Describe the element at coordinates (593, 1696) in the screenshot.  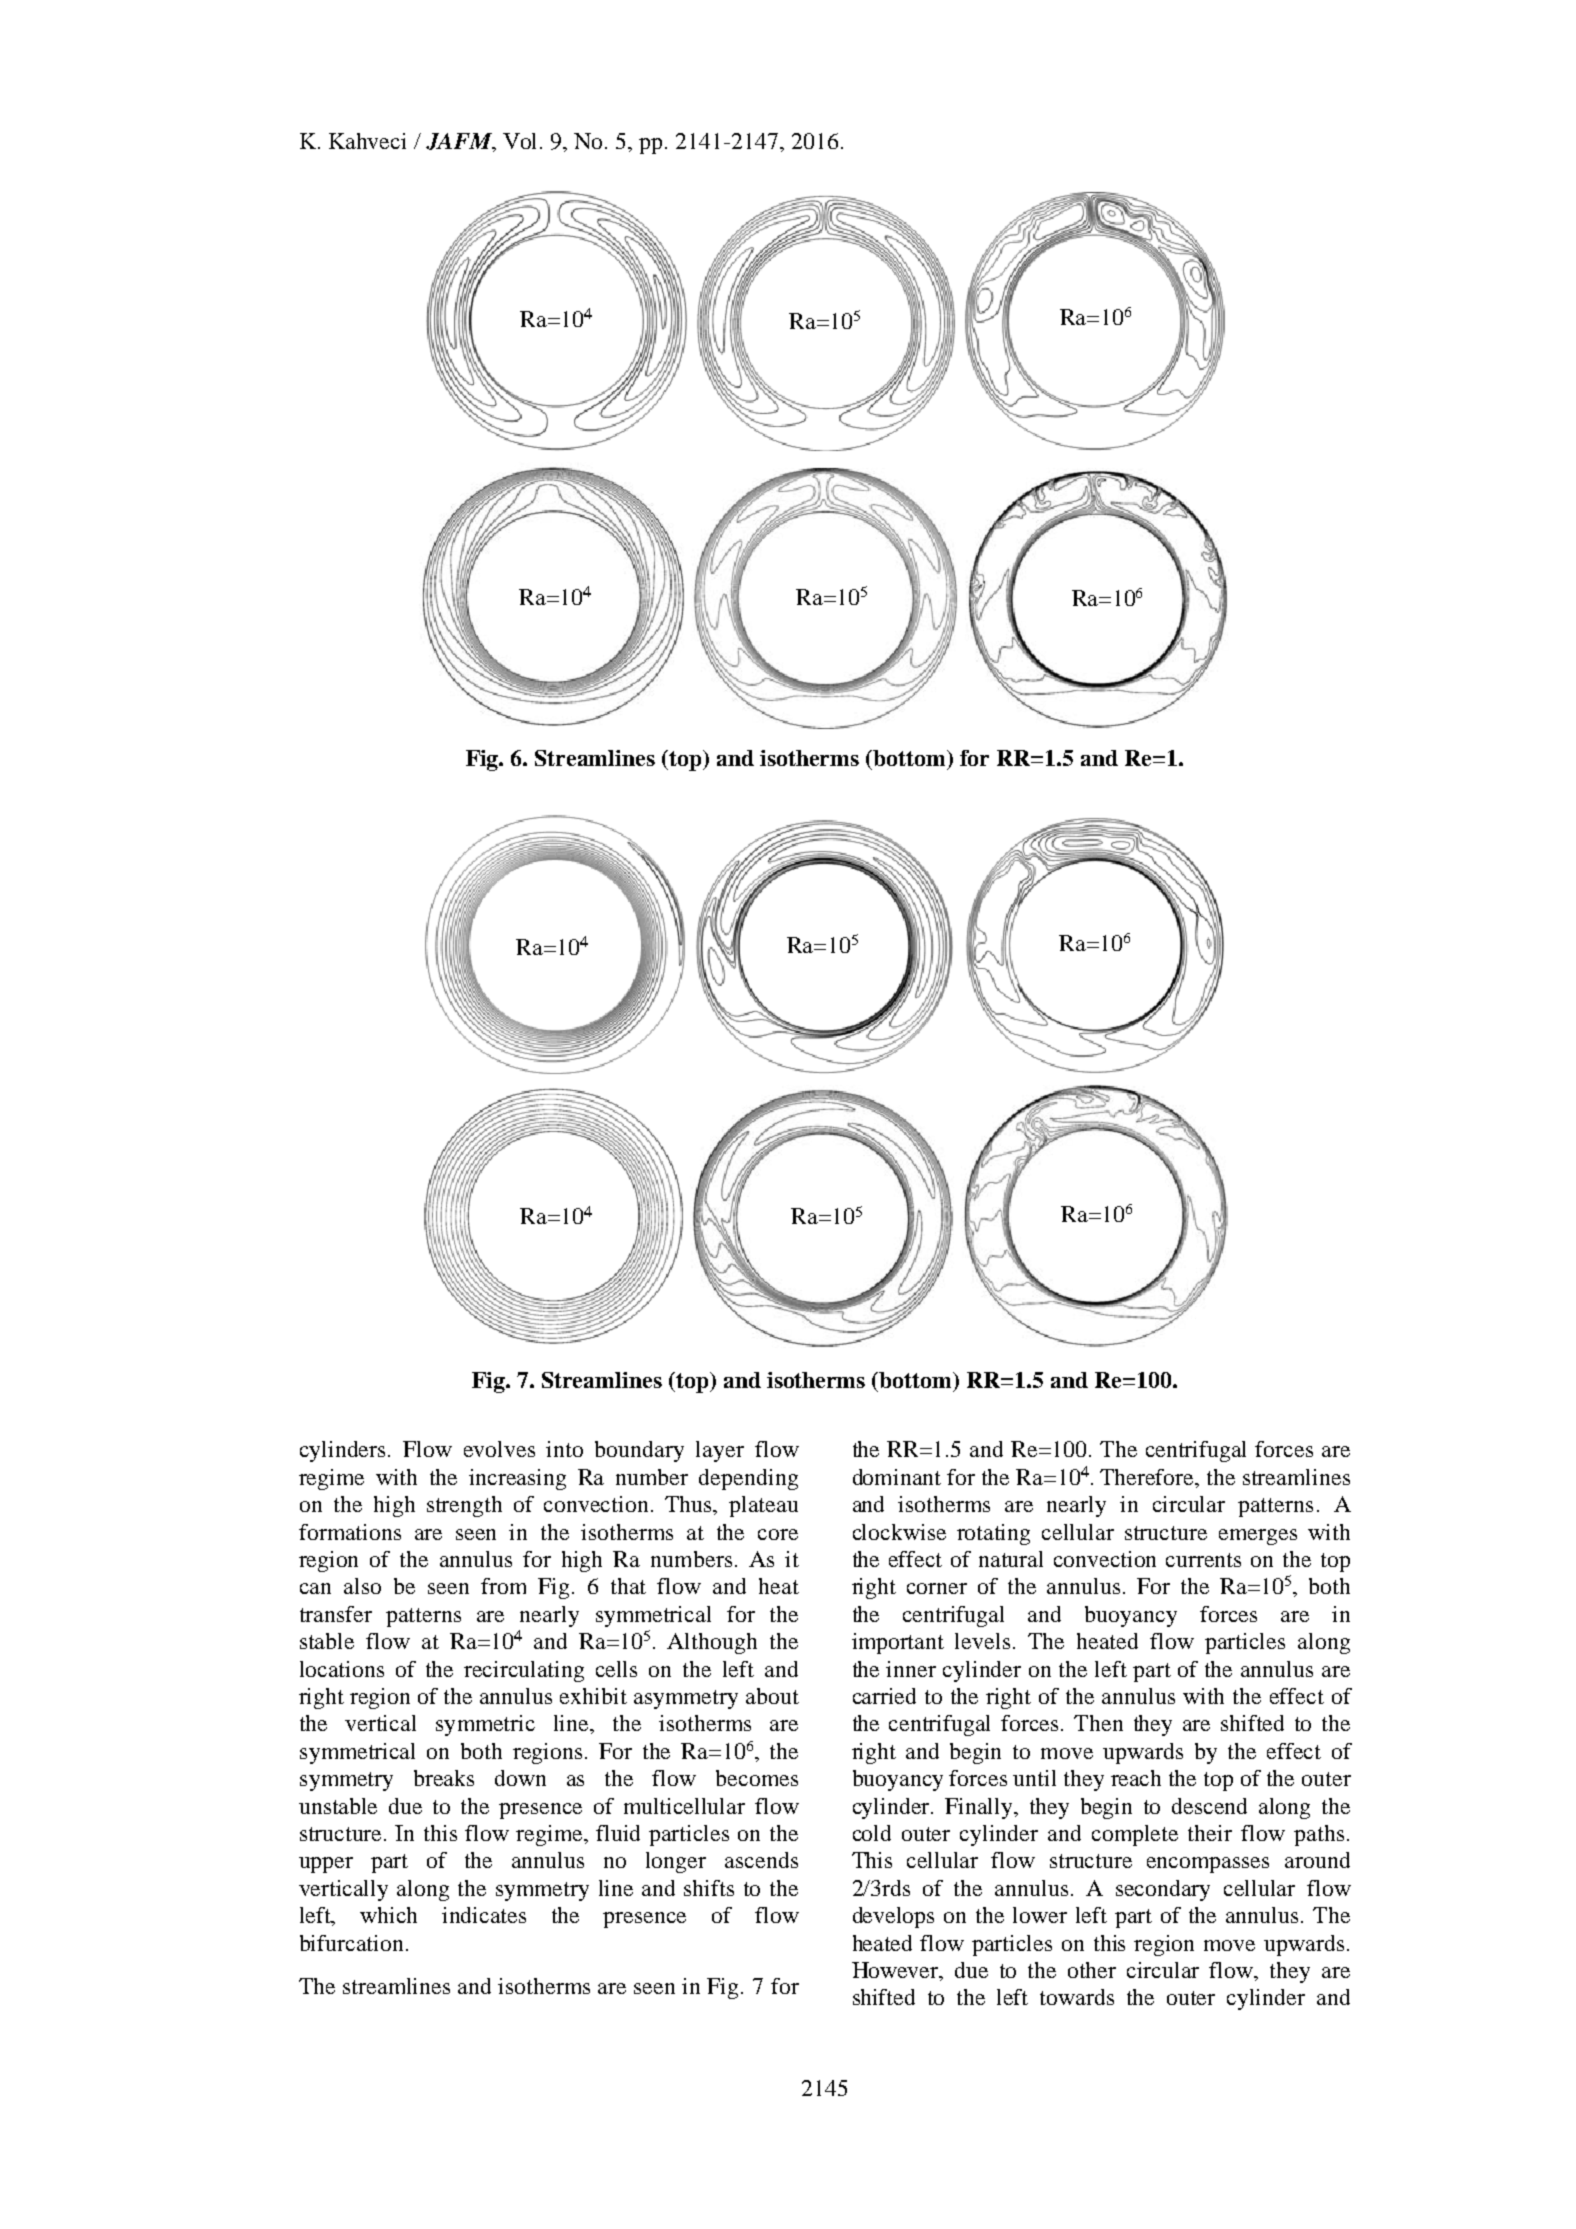
I see `exhibit` at that location.
